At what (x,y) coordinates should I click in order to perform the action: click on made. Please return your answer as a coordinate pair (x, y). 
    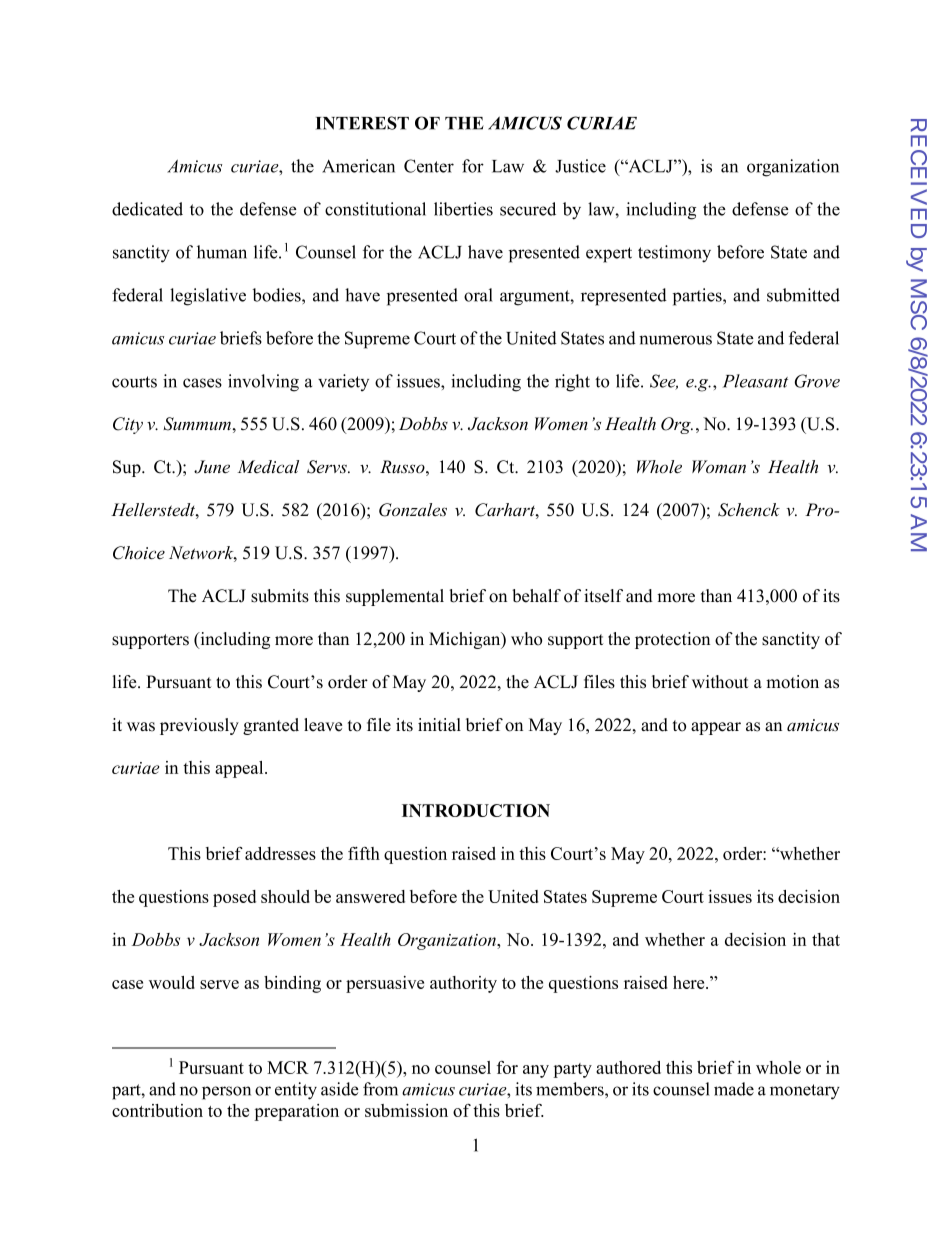
    Looking at the image, I should click on (734, 1089).
